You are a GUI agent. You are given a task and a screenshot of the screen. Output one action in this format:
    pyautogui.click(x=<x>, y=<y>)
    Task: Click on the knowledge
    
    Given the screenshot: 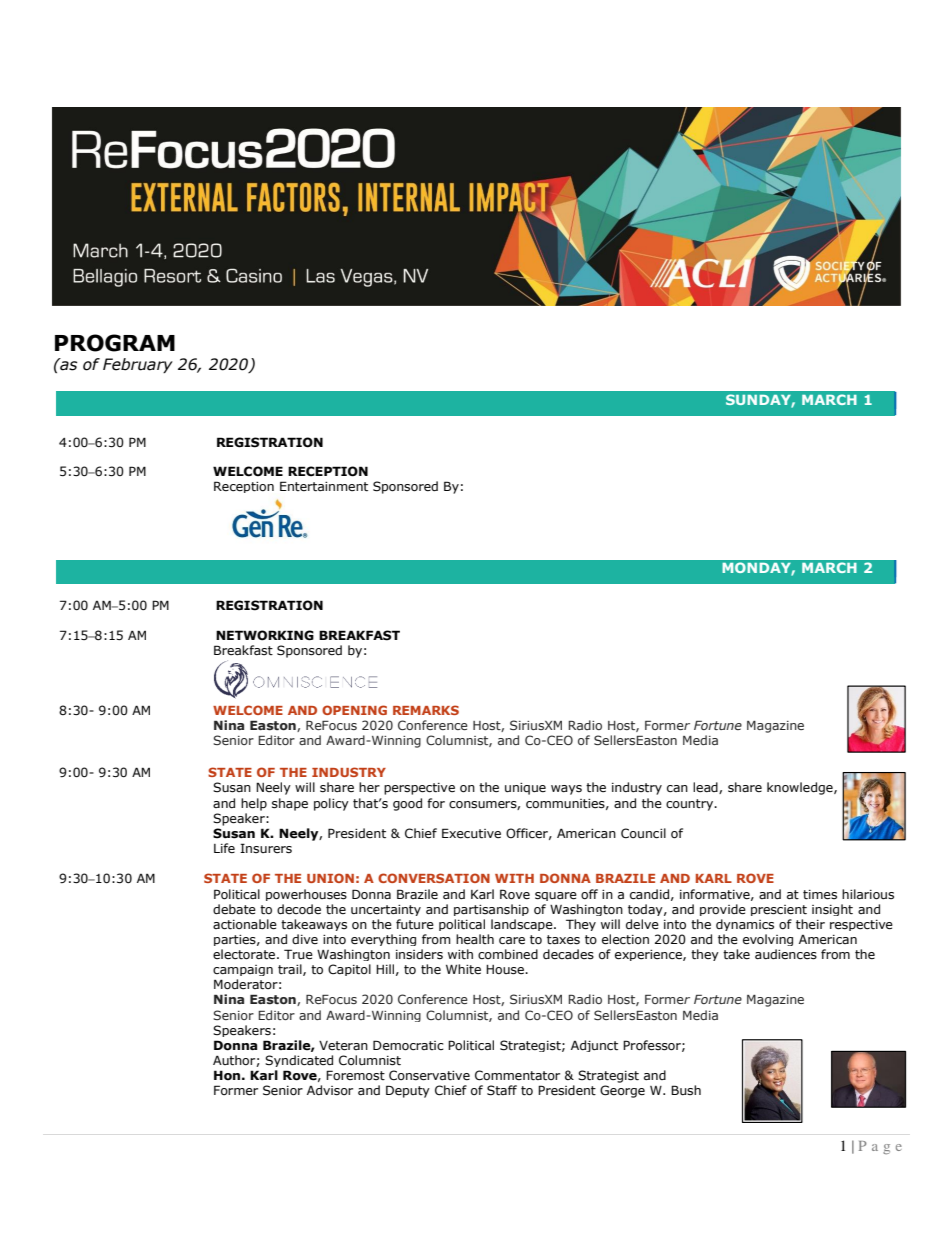 What is the action you would take?
    pyautogui.click(x=801, y=788)
